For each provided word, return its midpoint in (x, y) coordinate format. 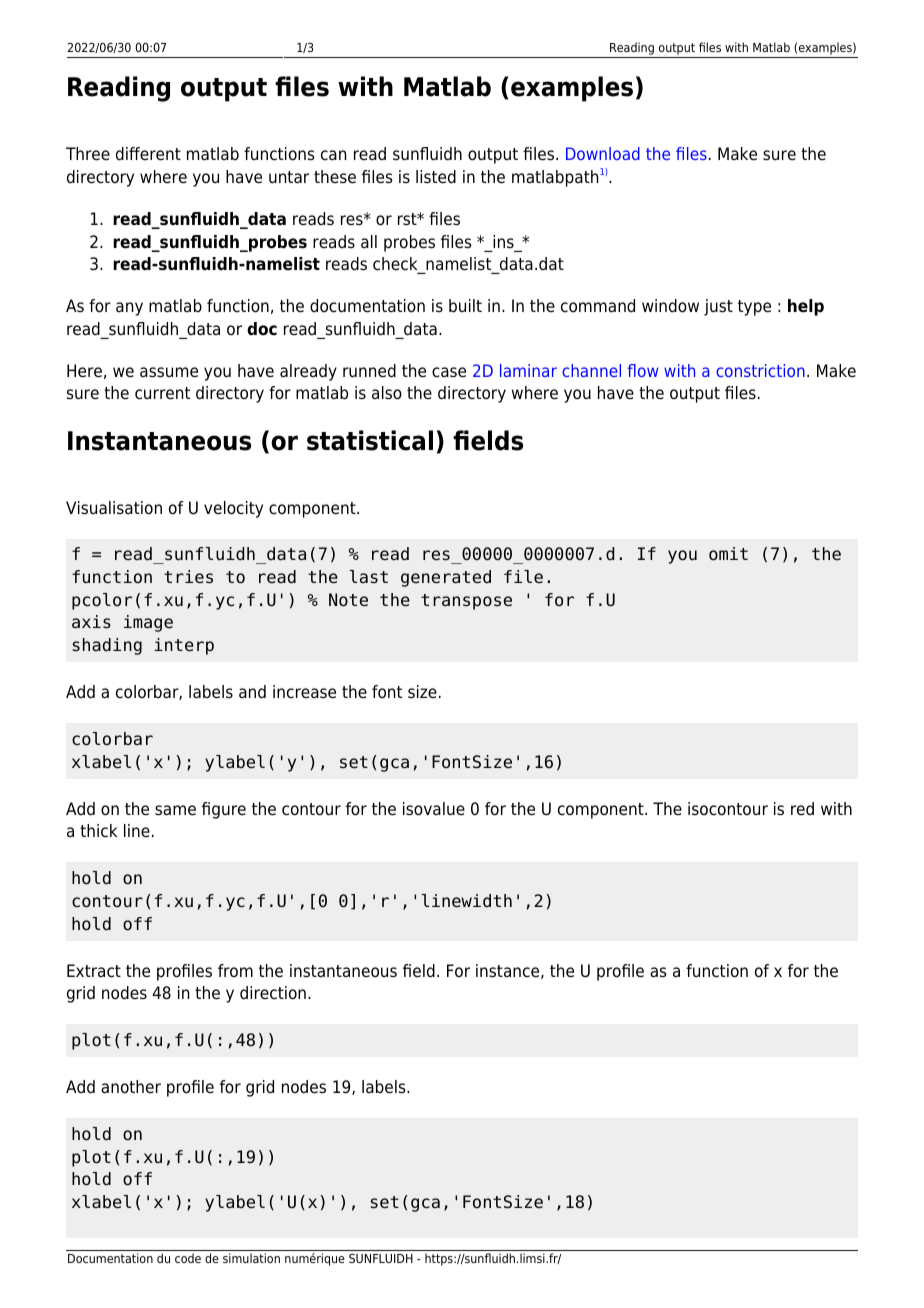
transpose (466, 602)
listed (436, 177)
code (188, 1258)
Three (88, 154)
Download (603, 153)
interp (184, 646)
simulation (251, 1258)
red (802, 809)
